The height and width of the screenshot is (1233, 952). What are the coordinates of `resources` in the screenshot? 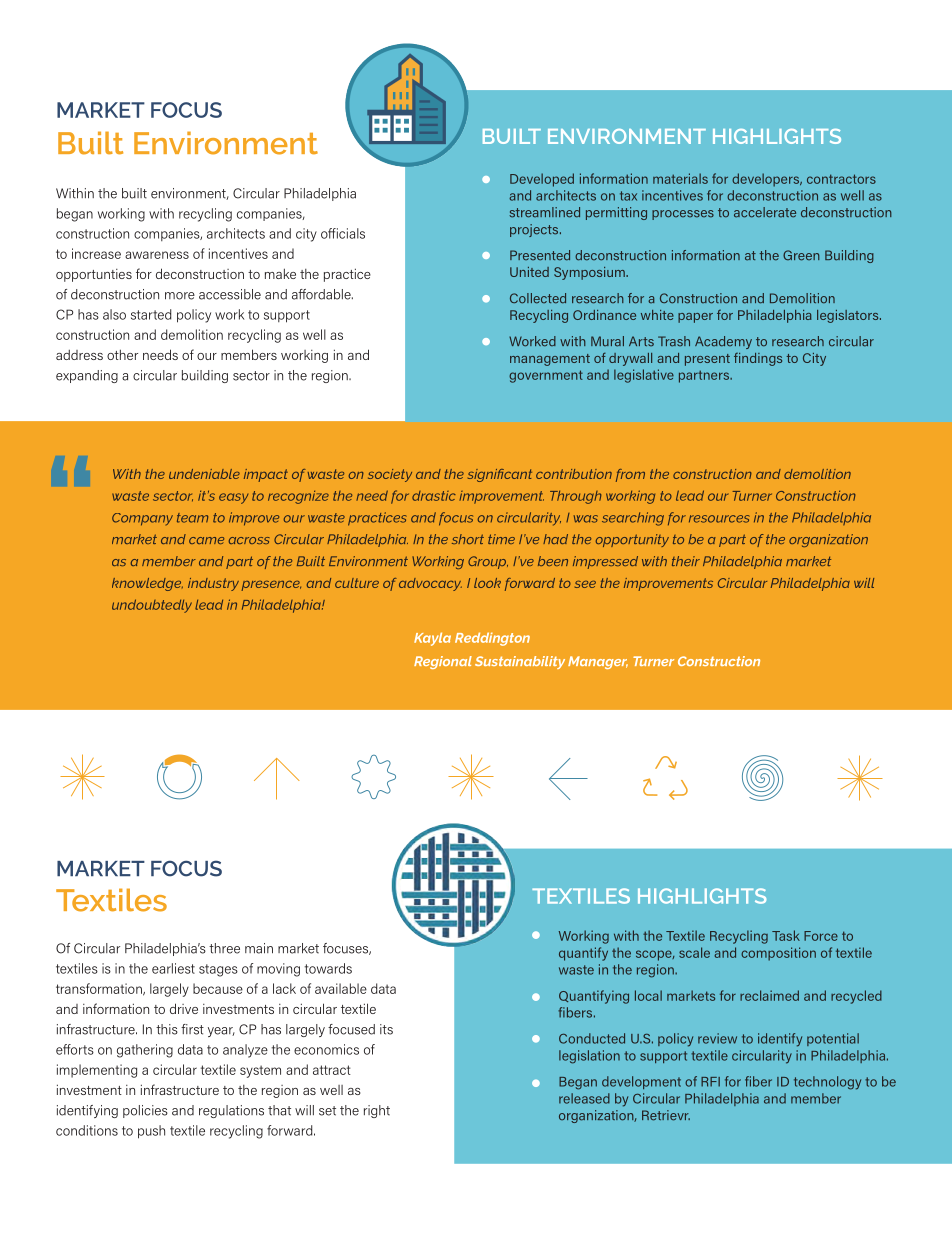 It's located at (719, 519).
